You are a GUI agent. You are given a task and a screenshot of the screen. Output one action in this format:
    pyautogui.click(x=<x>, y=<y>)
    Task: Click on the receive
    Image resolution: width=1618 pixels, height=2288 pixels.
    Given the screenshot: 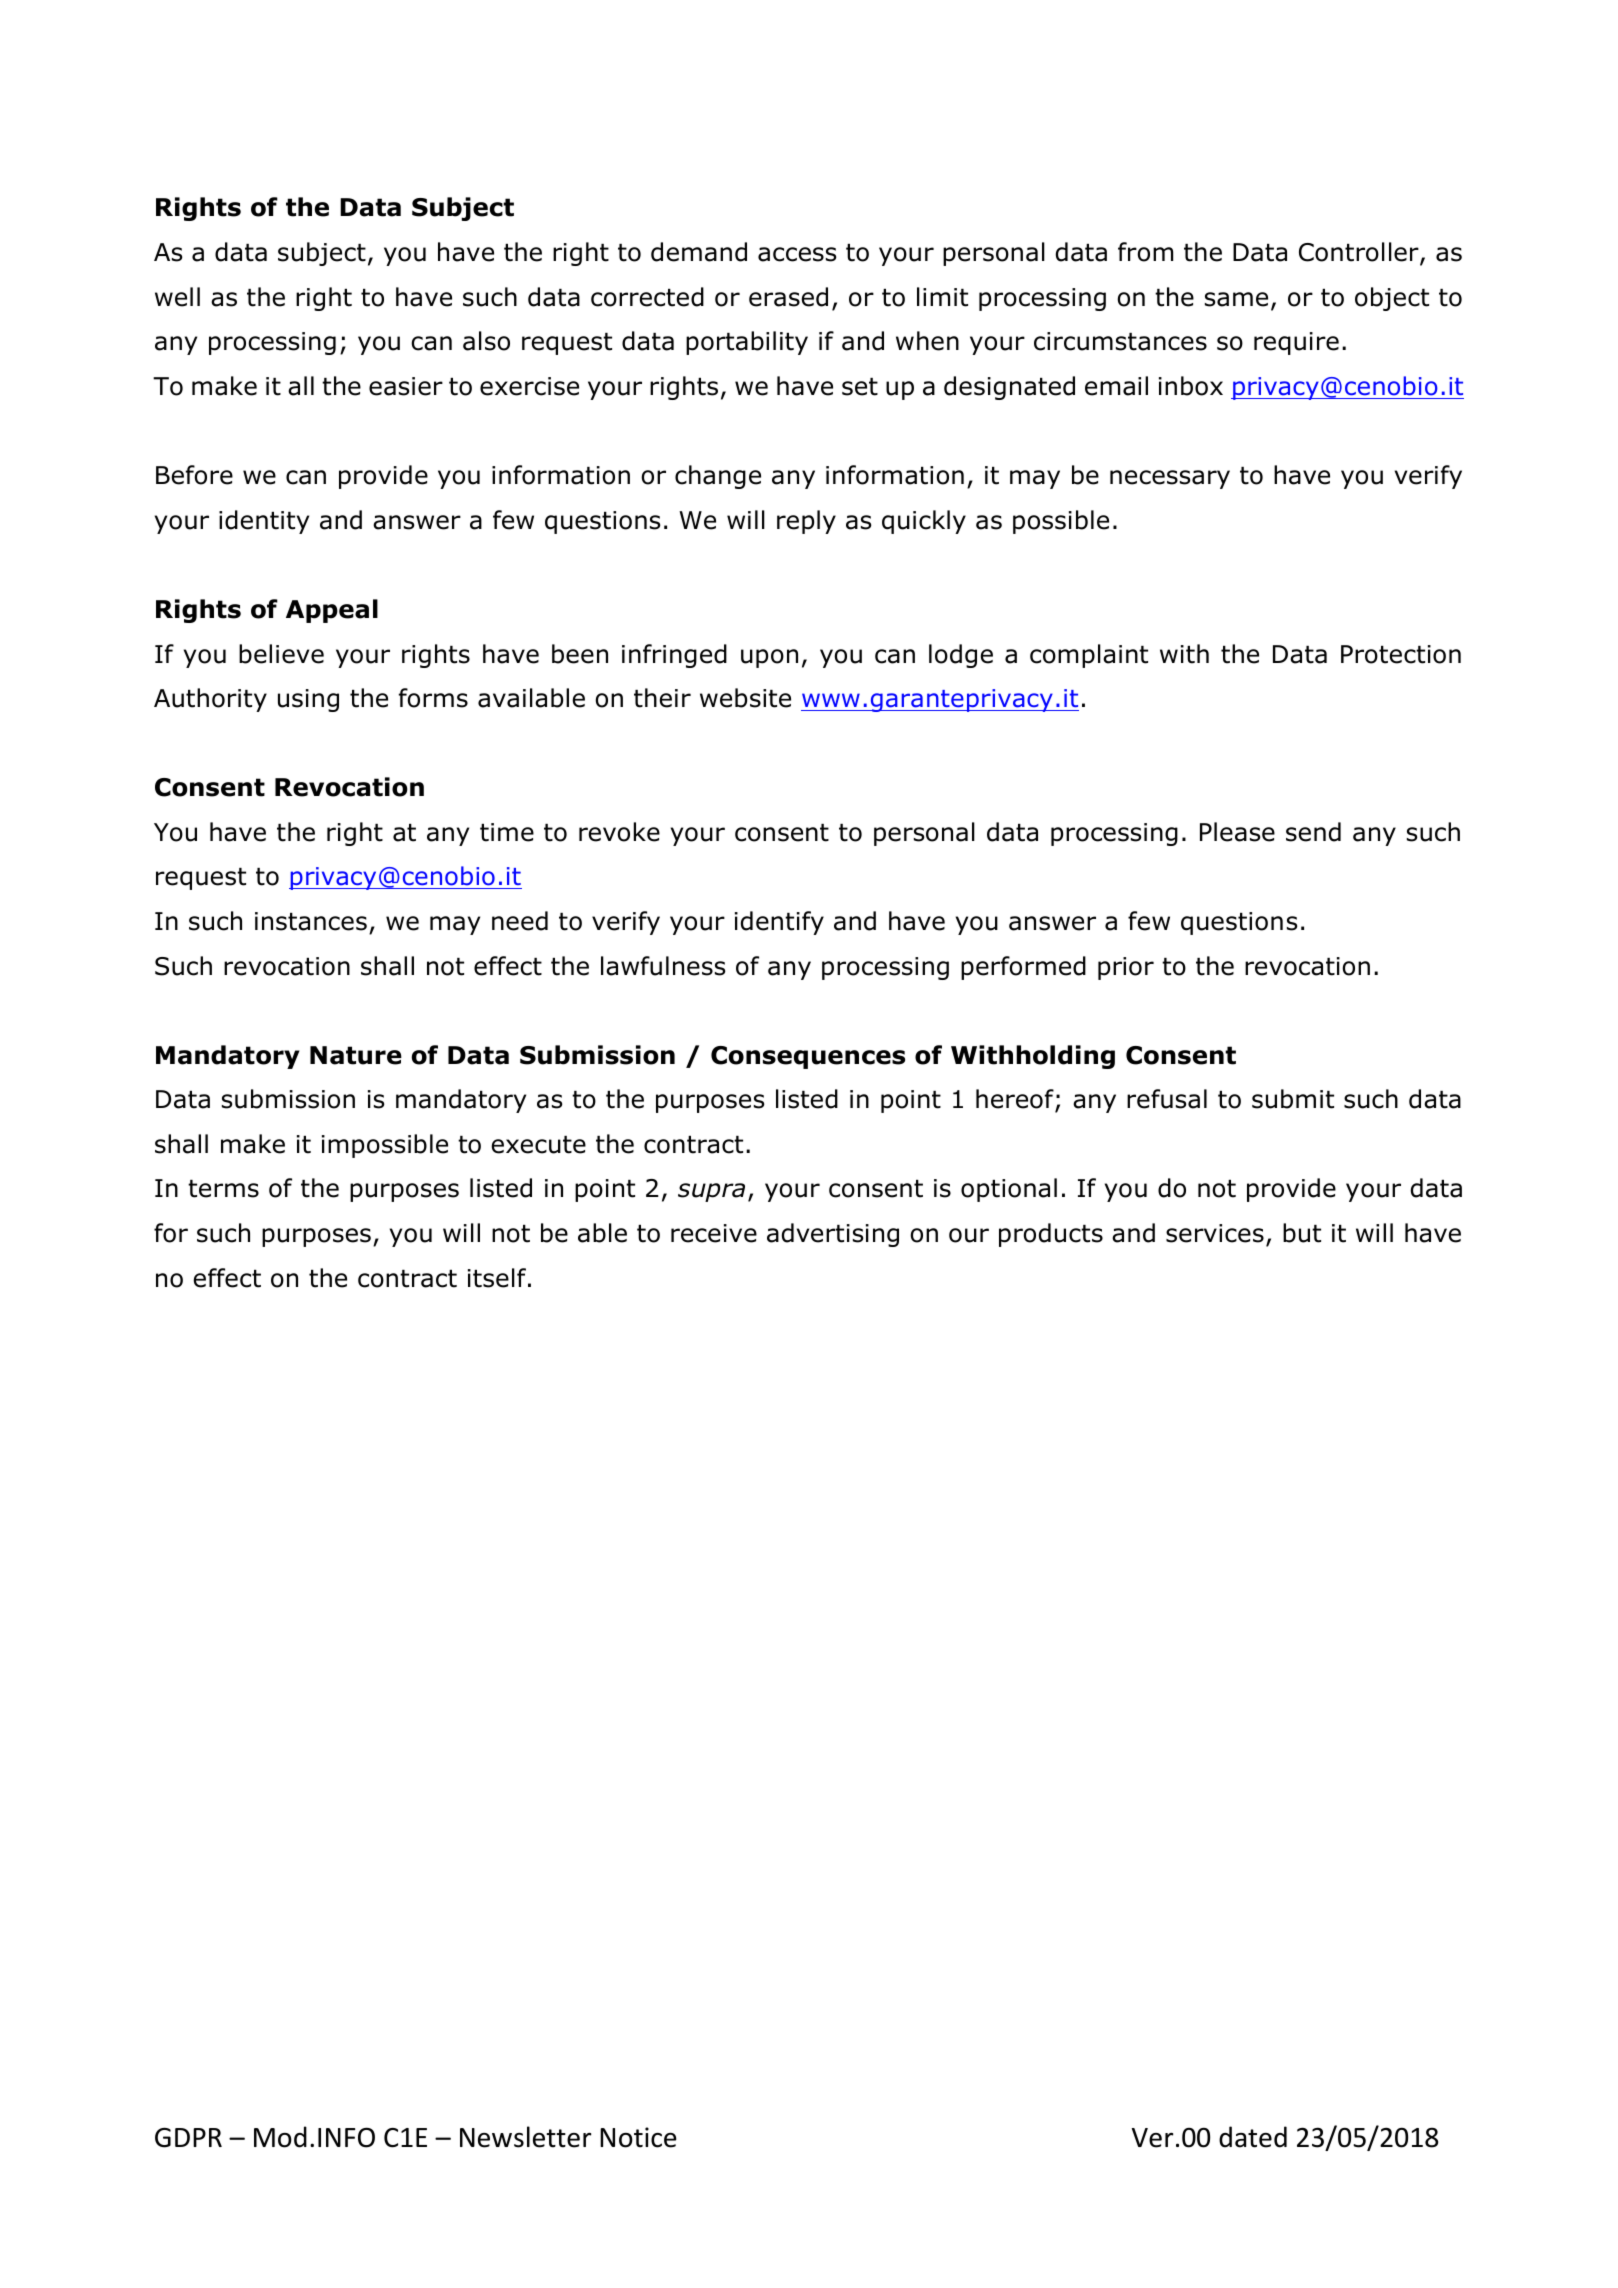 What is the action you would take?
    pyautogui.click(x=714, y=1233)
